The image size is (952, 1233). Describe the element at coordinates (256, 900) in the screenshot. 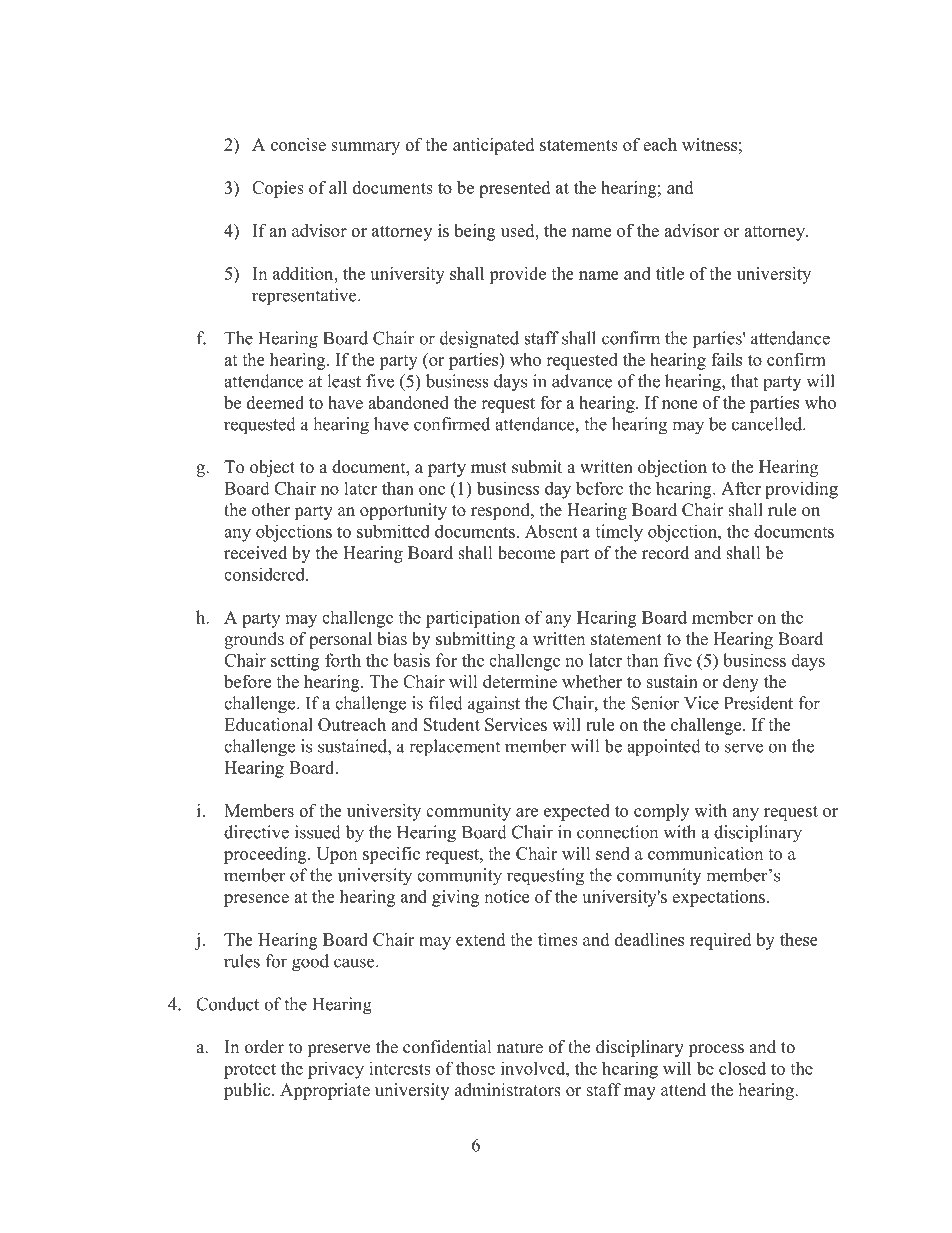

I see `presence` at that location.
